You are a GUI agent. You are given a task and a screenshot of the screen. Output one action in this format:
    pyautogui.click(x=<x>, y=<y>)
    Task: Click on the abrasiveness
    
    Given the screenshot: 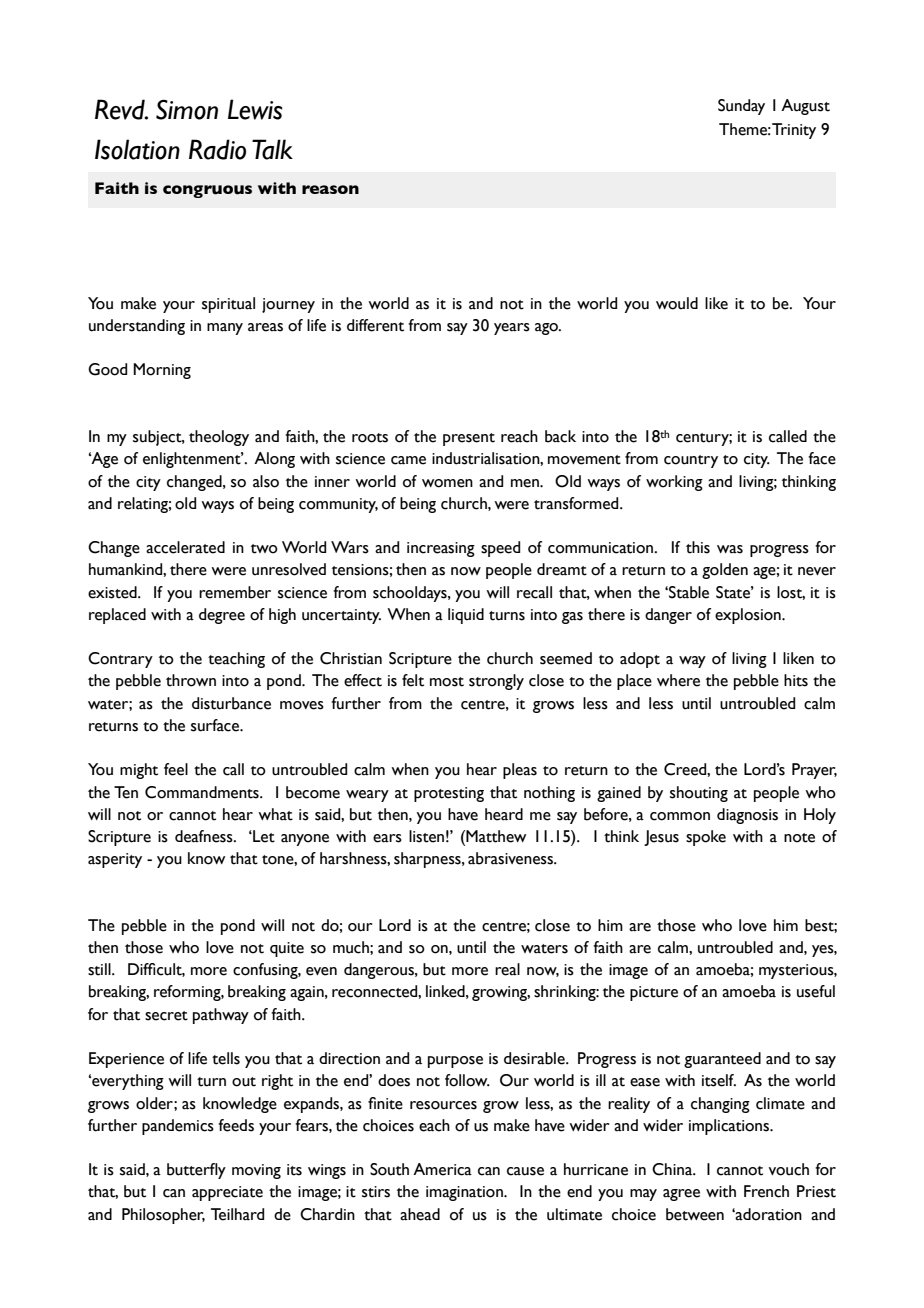 What is the action you would take?
    pyautogui.click(x=511, y=858)
